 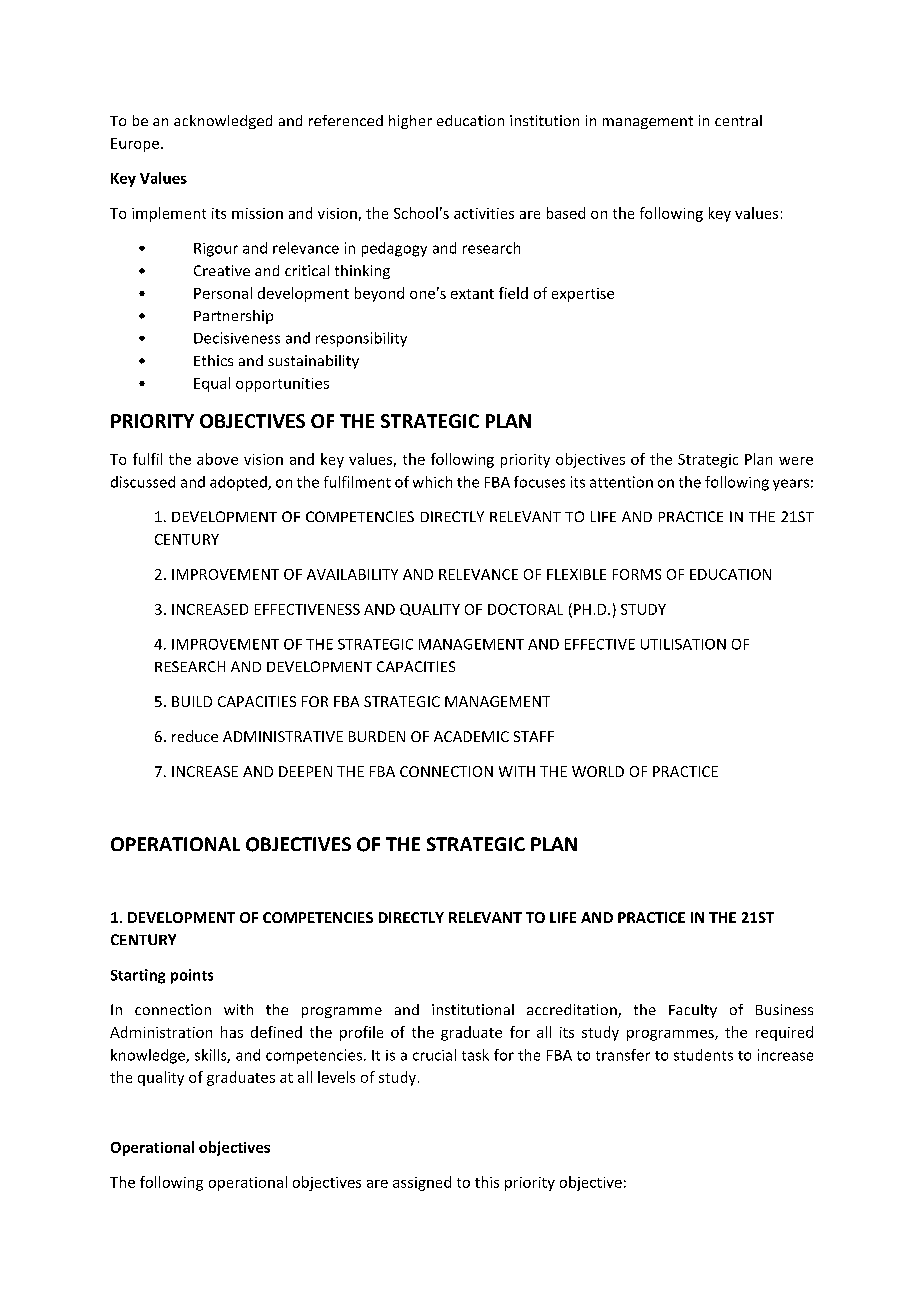 What do you see at coordinates (135, 145) in the page?
I see `Europe` at bounding box center [135, 145].
